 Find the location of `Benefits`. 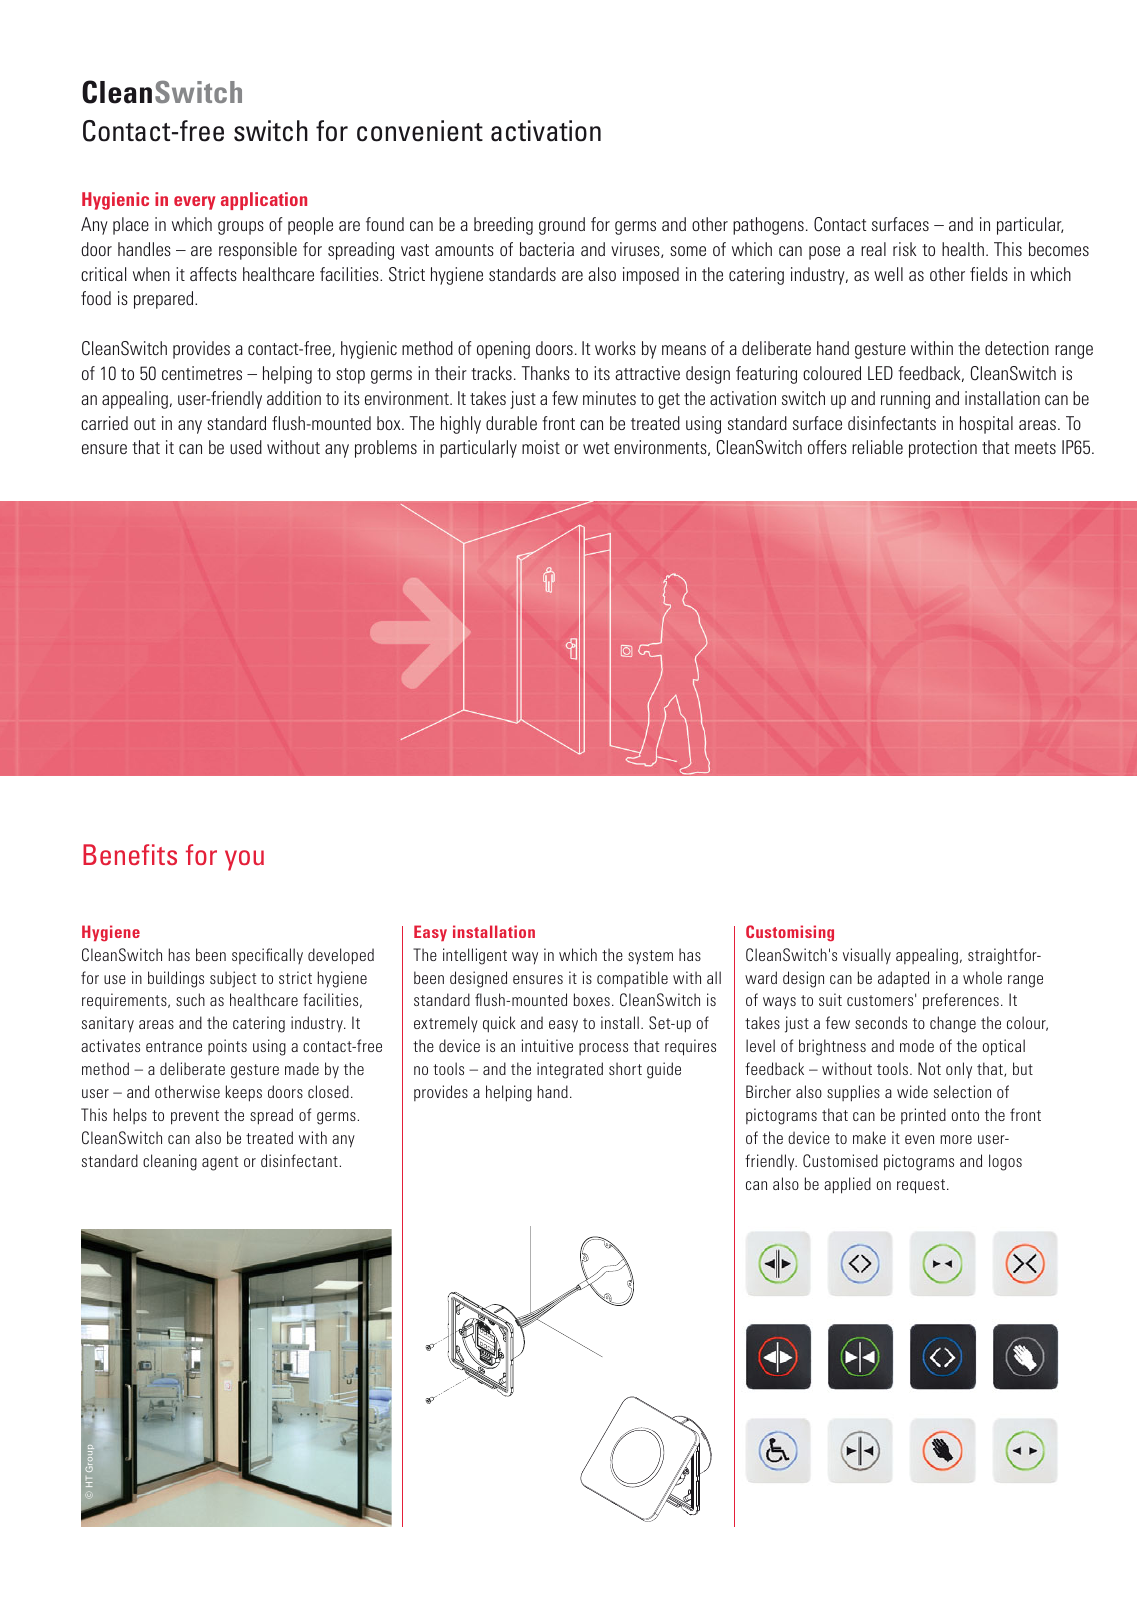

Benefits is located at coordinates (130, 854).
